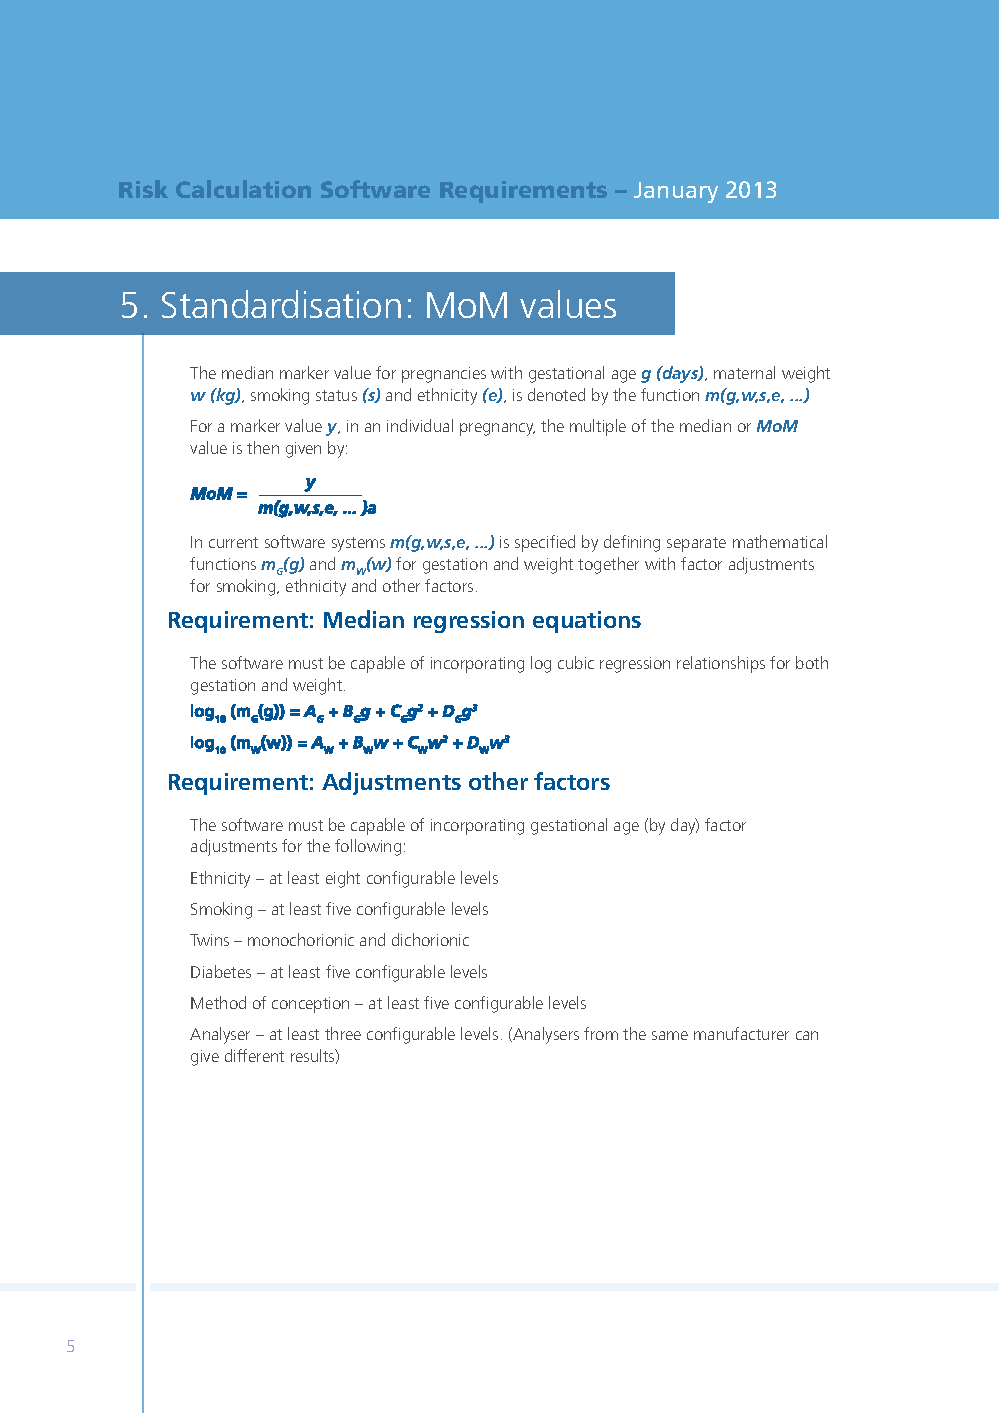 The height and width of the screenshot is (1413, 999). Describe the element at coordinates (281, 304) in the screenshot. I see `Standardisation` at that location.
